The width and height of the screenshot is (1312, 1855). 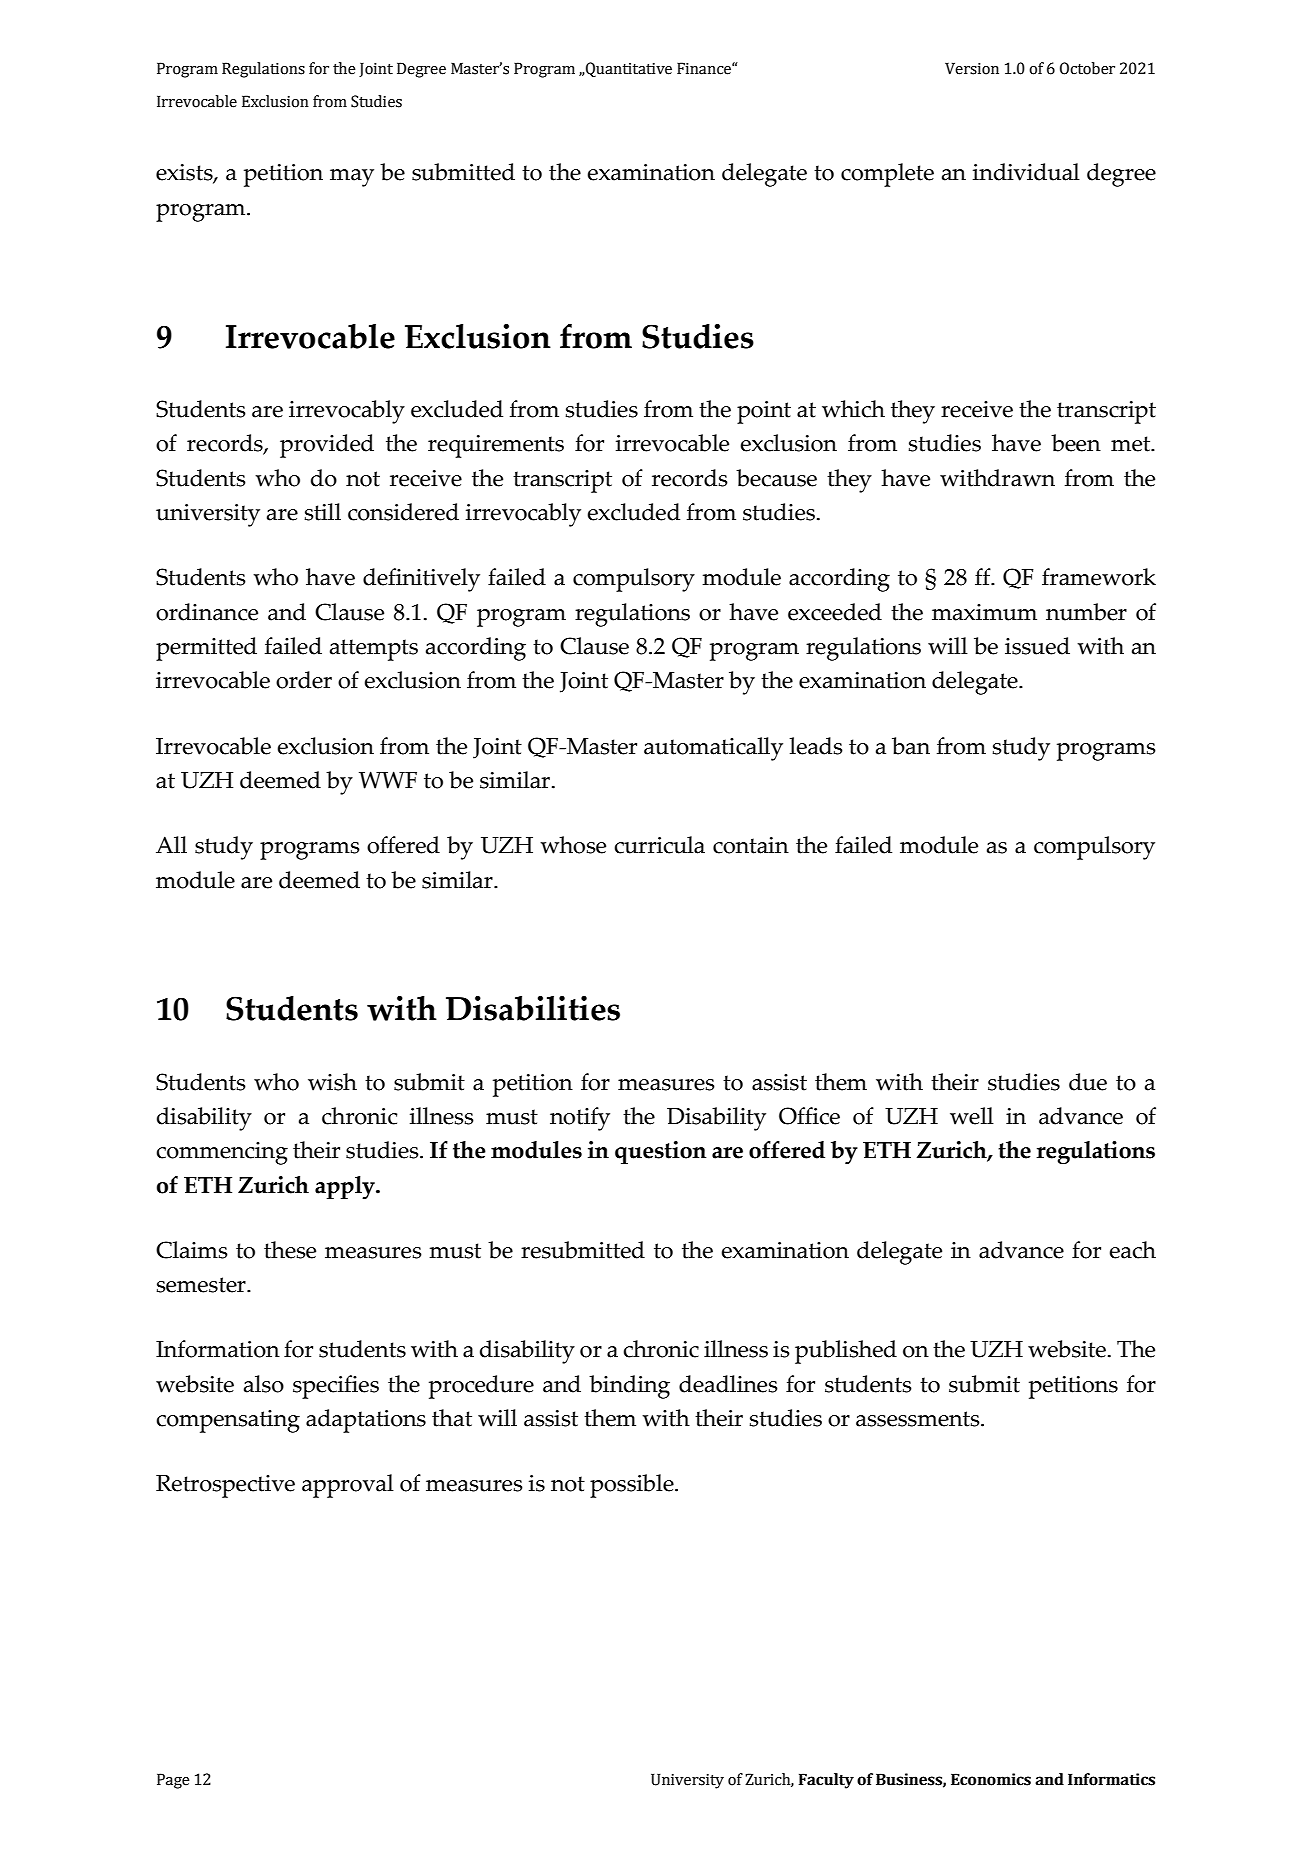 I want to click on wish, so click(x=332, y=1082).
